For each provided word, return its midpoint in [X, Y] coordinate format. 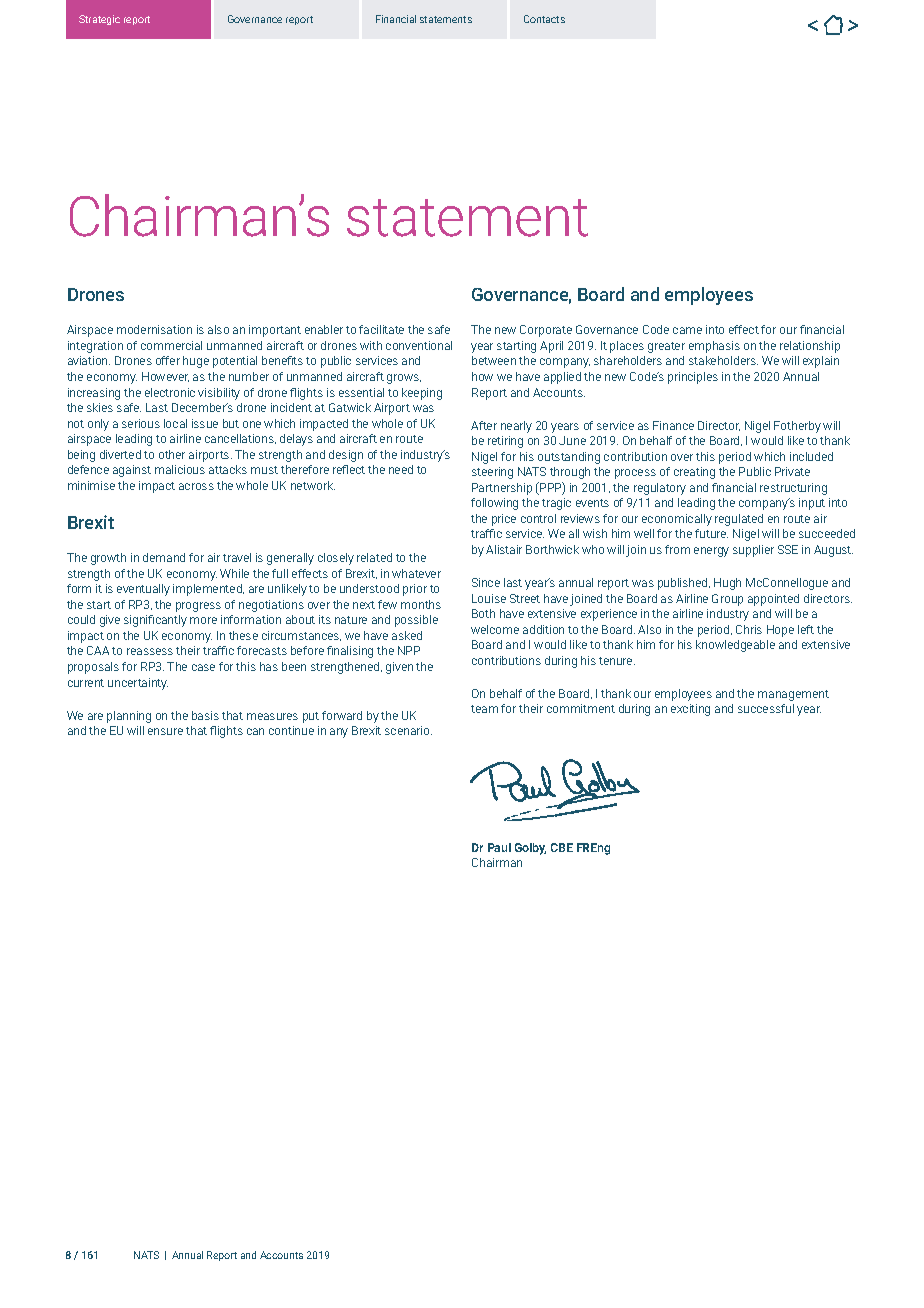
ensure [165, 731]
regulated [739, 520]
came [687, 330]
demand [164, 557]
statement [467, 218]
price [504, 520]
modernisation [154, 329]
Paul [499, 847]
